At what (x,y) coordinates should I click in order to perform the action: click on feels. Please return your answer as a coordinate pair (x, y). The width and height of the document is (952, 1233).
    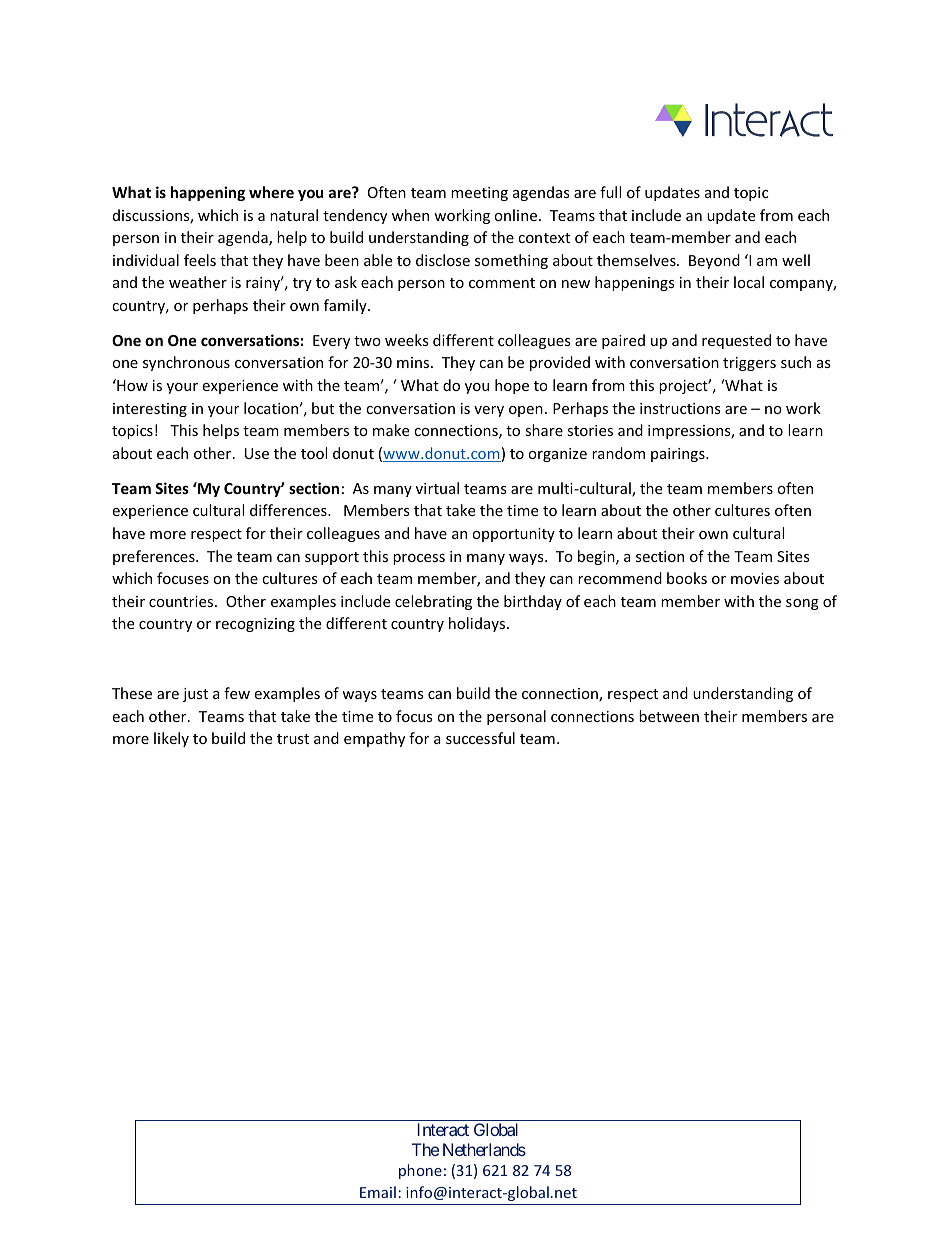
    Looking at the image, I should click on (200, 260).
